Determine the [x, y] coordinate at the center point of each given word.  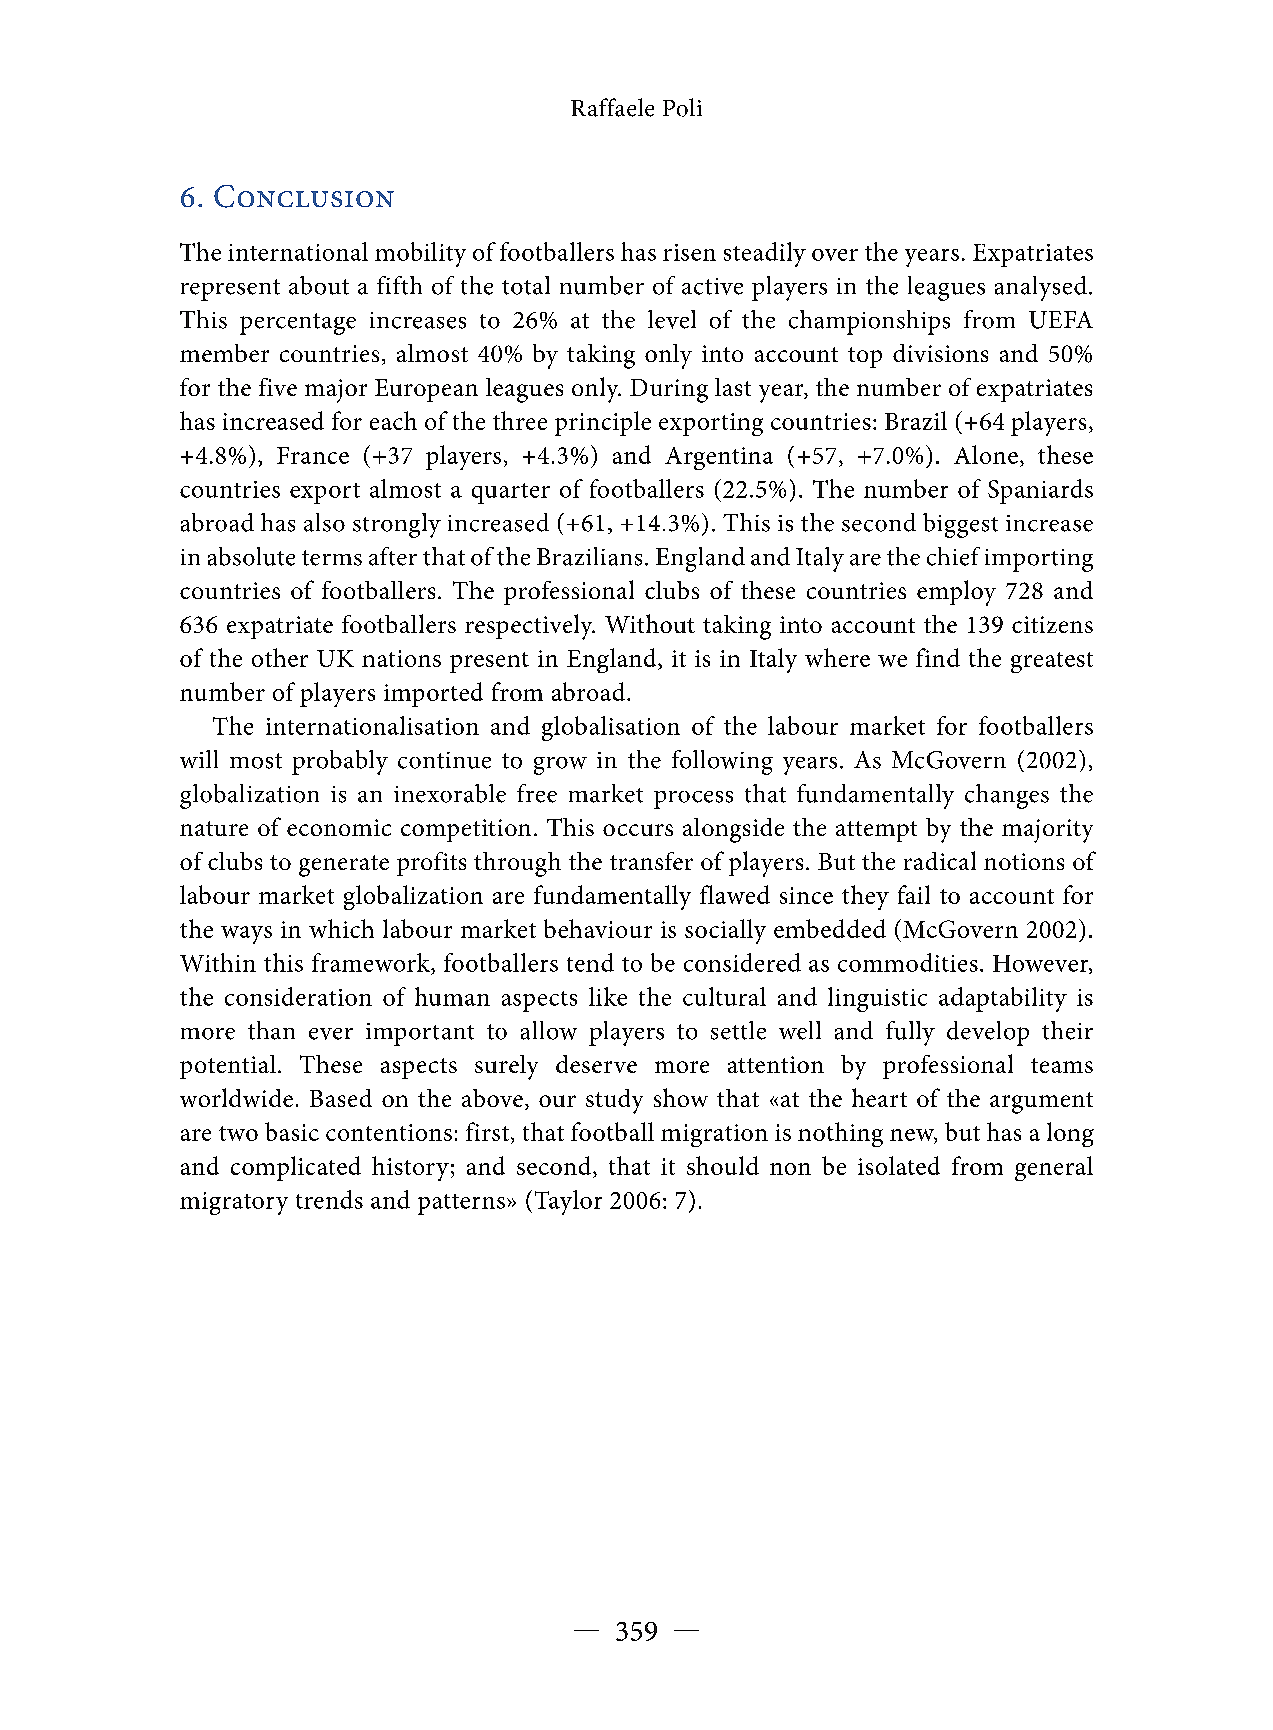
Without [650, 623]
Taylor [568, 1202]
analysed [1041, 288]
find [938, 657]
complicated [296, 1168]
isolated [899, 1165]
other [280, 657]
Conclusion [304, 196]
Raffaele [612, 107]
